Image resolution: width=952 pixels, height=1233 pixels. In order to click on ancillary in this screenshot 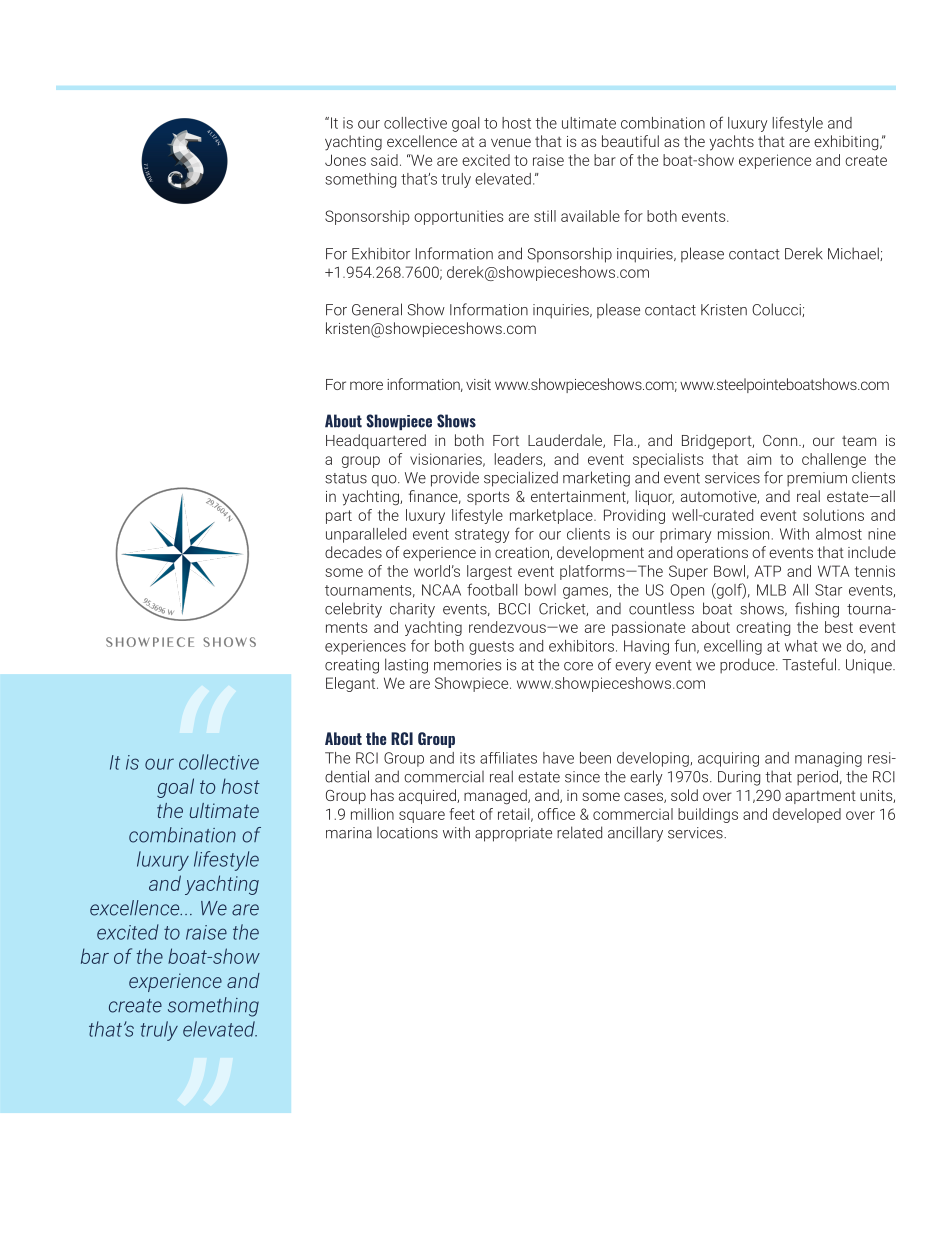, I will do `click(635, 834)`.
